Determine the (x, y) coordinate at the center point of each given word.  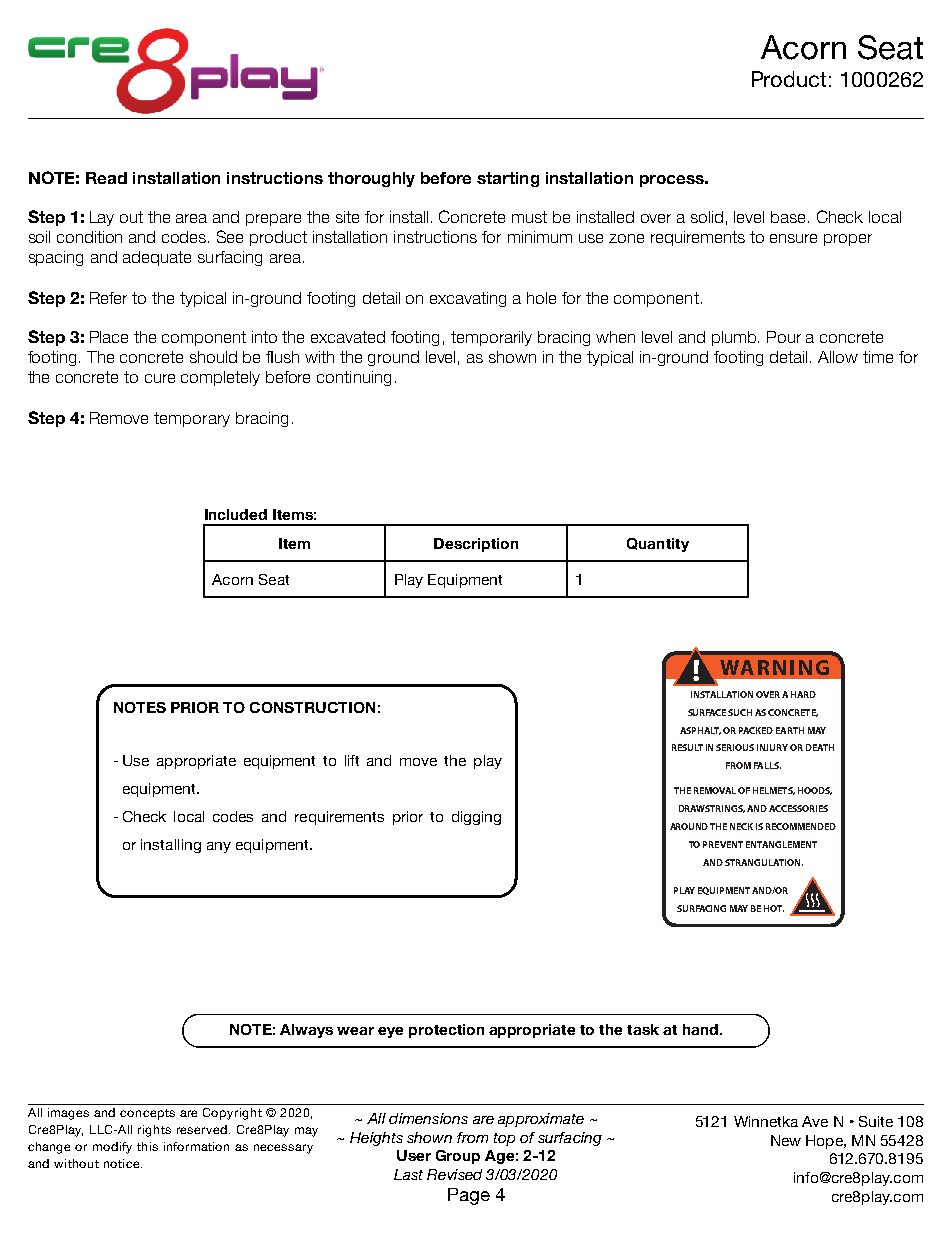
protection (446, 1031)
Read (106, 178)
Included (236, 514)
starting (508, 179)
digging (476, 818)
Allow (838, 357)
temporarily (491, 338)
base (790, 217)
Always (306, 1031)
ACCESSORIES (798, 808)
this (147, 1146)
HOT (774, 908)
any (219, 847)
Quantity (658, 545)
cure (160, 378)
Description (476, 545)
